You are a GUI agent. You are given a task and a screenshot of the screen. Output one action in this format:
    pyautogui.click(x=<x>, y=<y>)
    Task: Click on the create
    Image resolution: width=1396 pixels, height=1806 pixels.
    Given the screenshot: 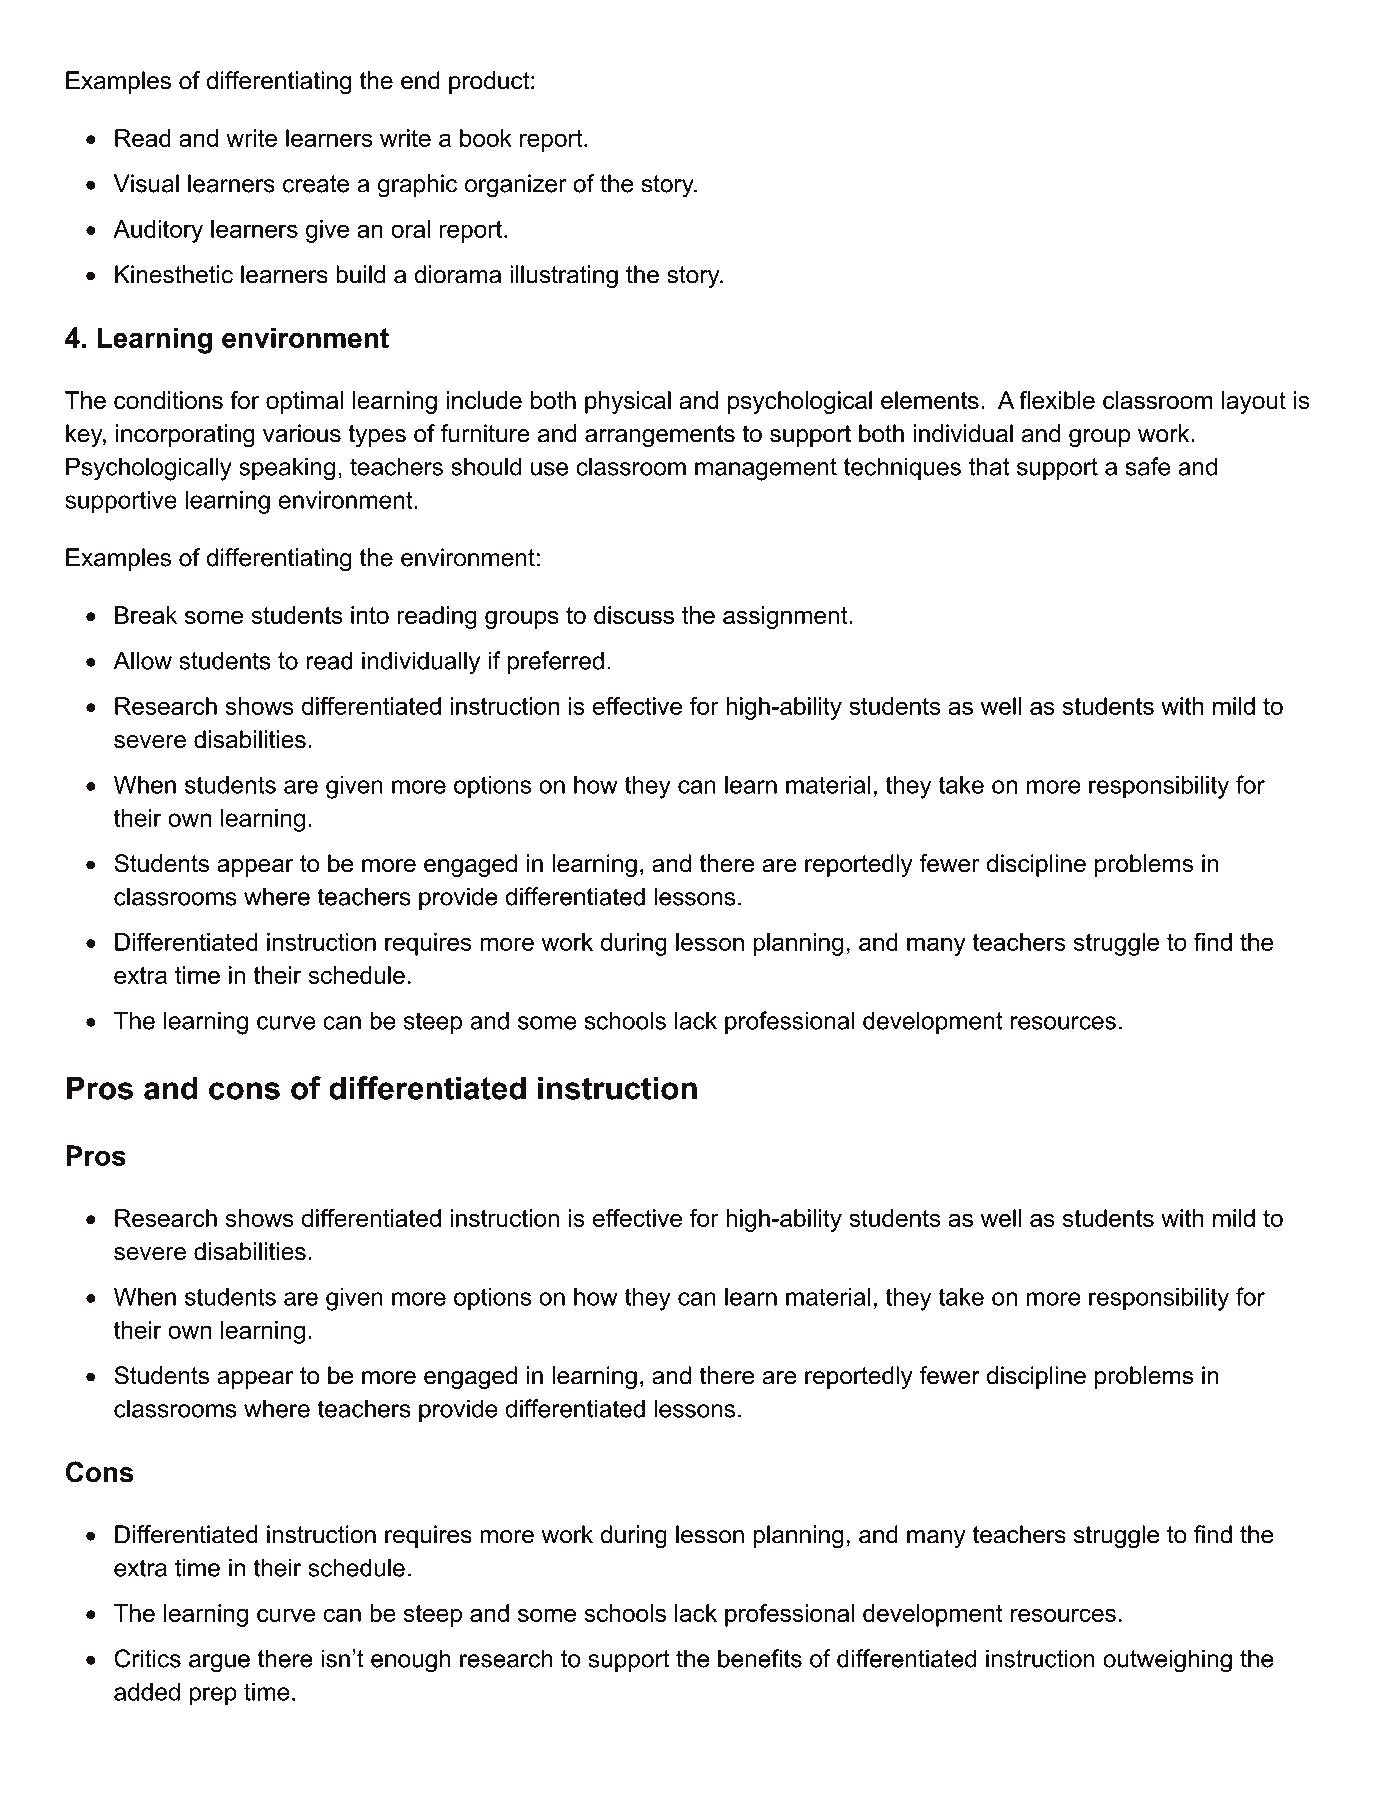 What is the action you would take?
    pyautogui.click(x=316, y=184)
